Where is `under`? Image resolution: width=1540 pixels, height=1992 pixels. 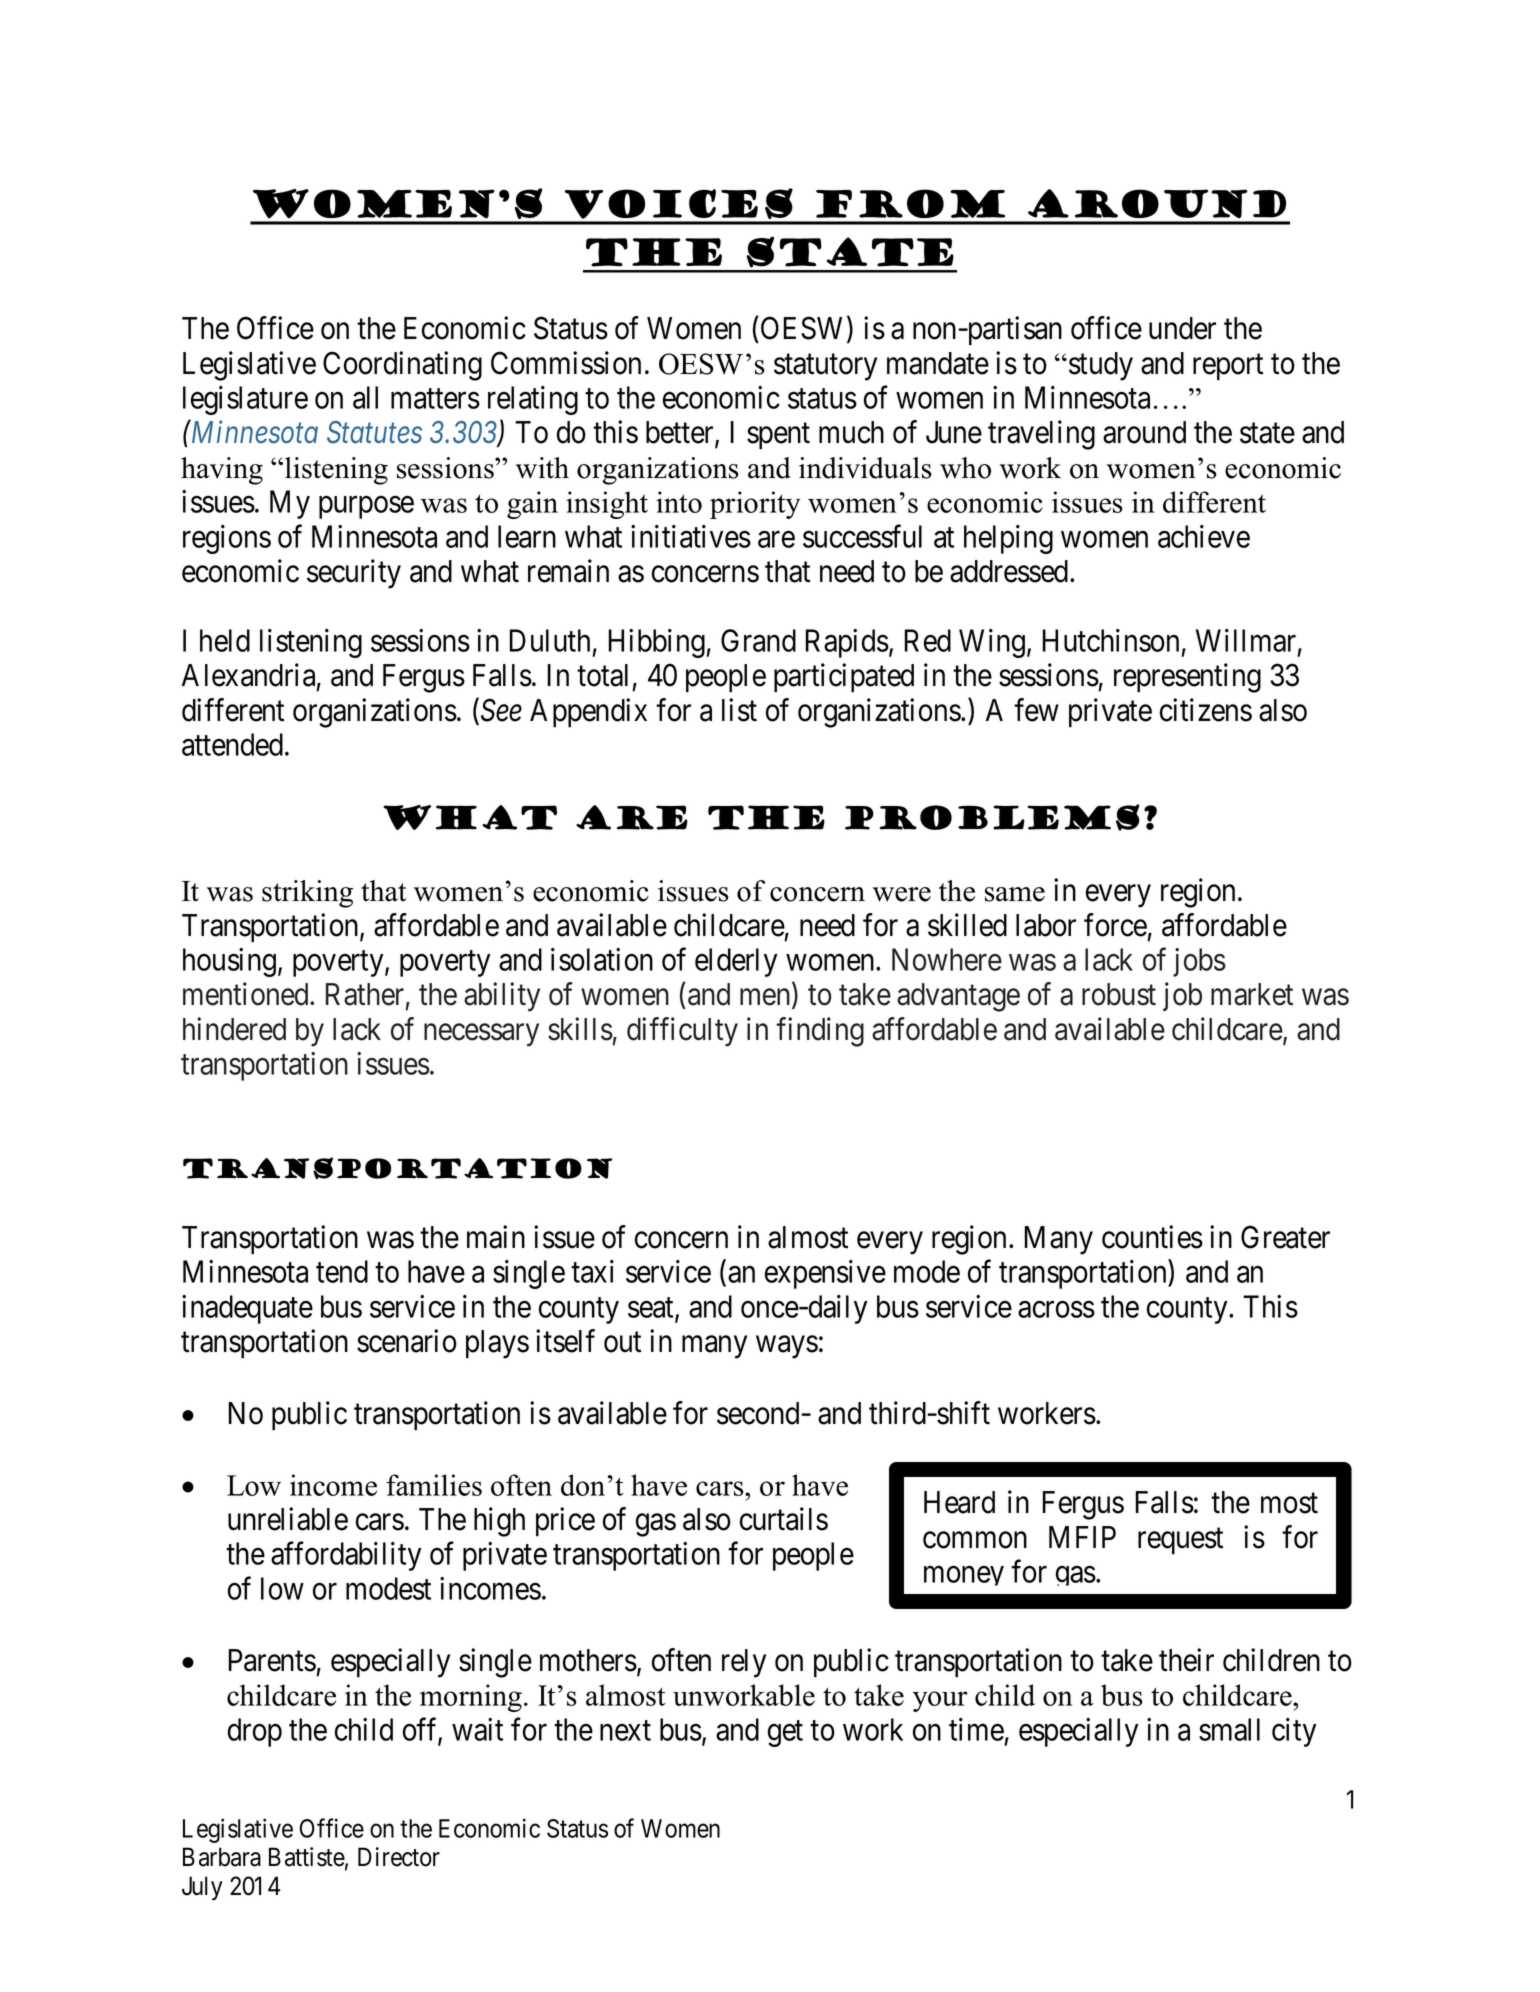
under is located at coordinates (1182, 328).
